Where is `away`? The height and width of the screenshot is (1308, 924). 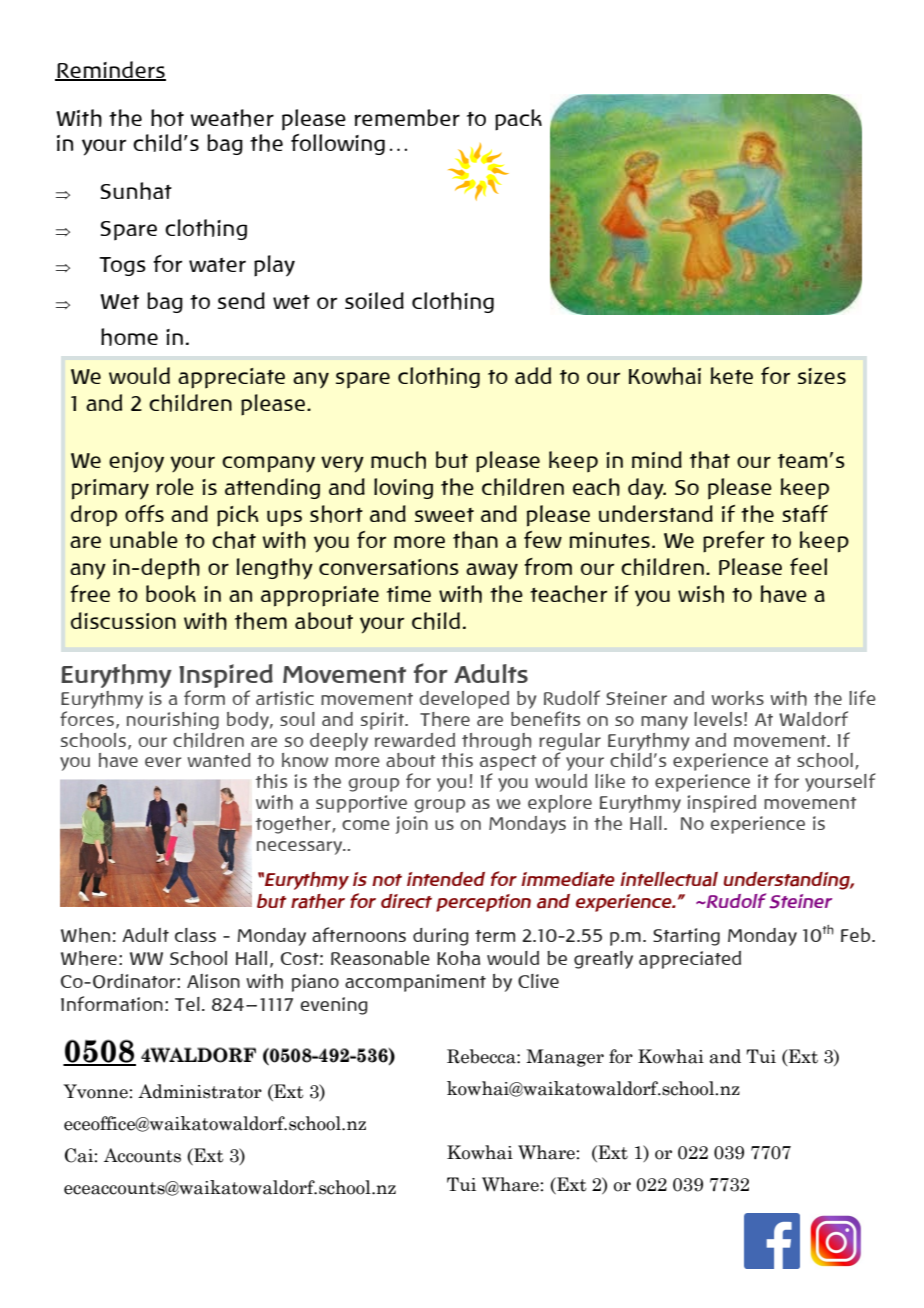
away is located at coordinates (492, 571).
